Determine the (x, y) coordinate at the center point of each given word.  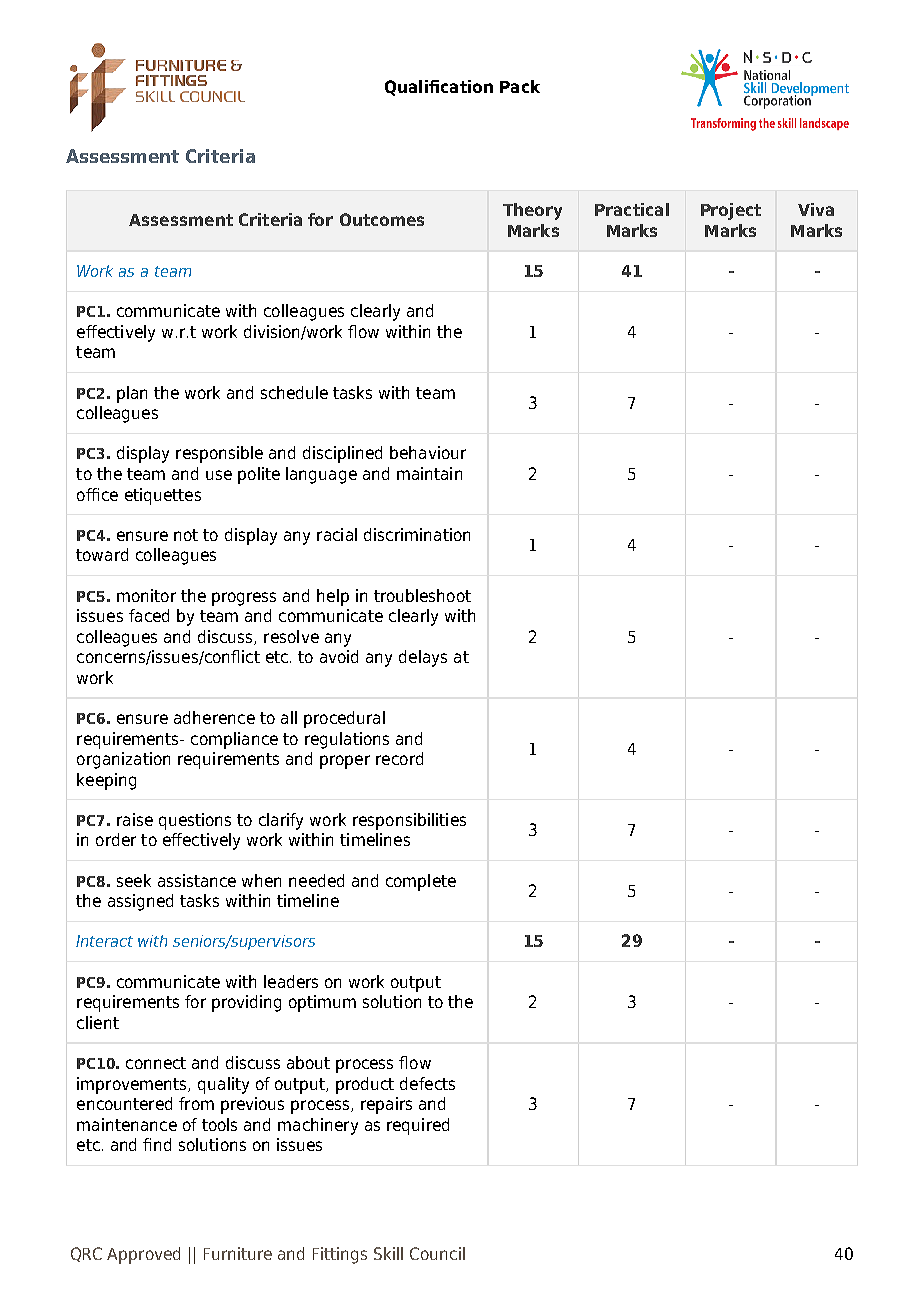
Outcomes (382, 219)
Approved (143, 1255)
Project (731, 211)
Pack (520, 86)
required (418, 1126)
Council (437, 1253)
